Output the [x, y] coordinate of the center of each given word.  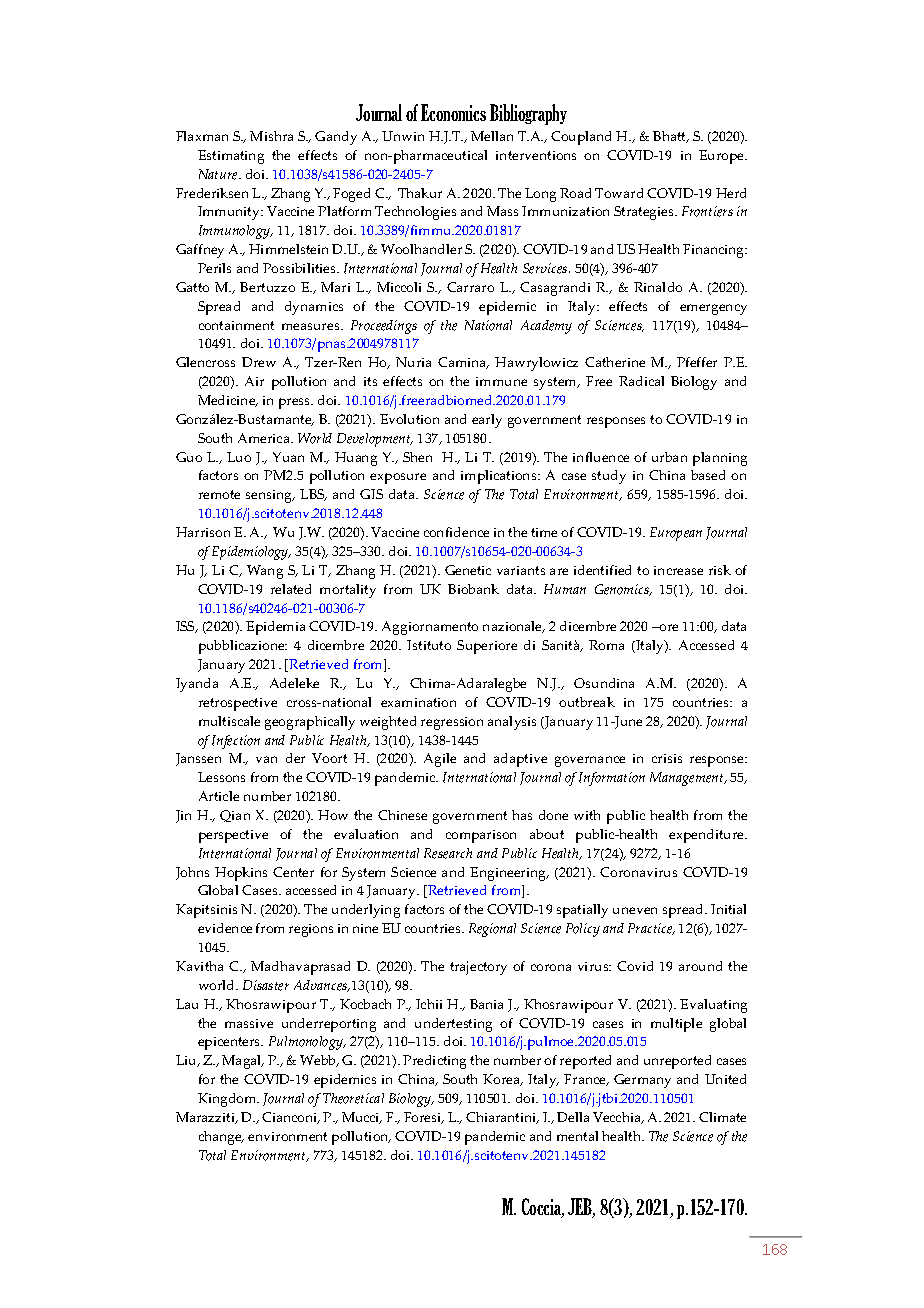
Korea [503, 1080]
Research [448, 853]
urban [669, 457]
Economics [453, 112]
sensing [270, 496]
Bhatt [671, 137]
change [221, 1138]
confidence [456, 532]
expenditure [708, 836]
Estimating [231, 157]
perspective [233, 836]
